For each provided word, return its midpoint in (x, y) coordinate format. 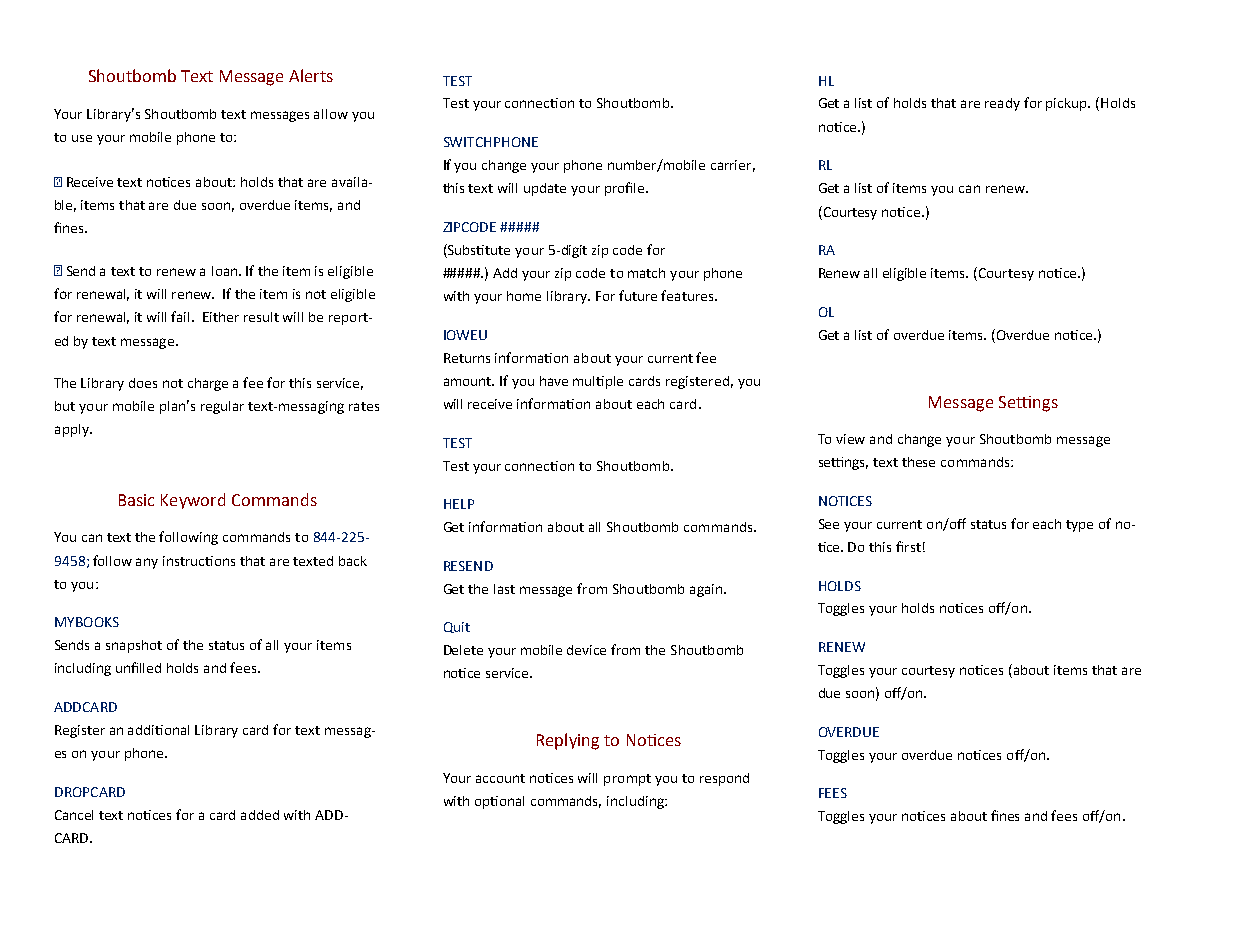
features (688, 295)
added (260, 815)
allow (331, 114)
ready (1002, 104)
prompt (627, 780)
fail (182, 316)
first (908, 546)
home (524, 296)
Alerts (311, 75)
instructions (199, 561)
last (504, 589)
